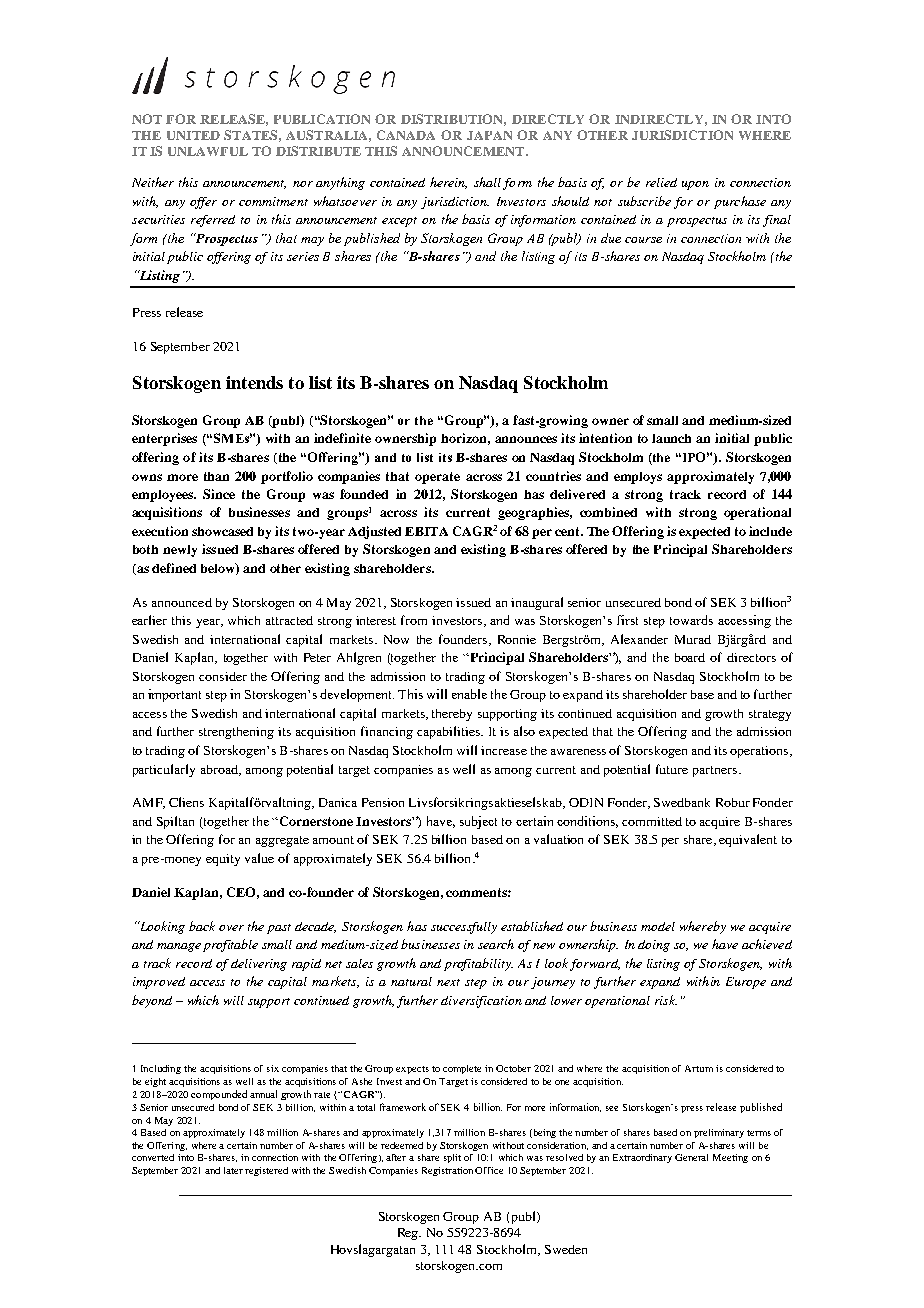 The image size is (924, 1308). Describe the element at coordinates (691, 1157) in the screenshot. I see `General` at that location.
